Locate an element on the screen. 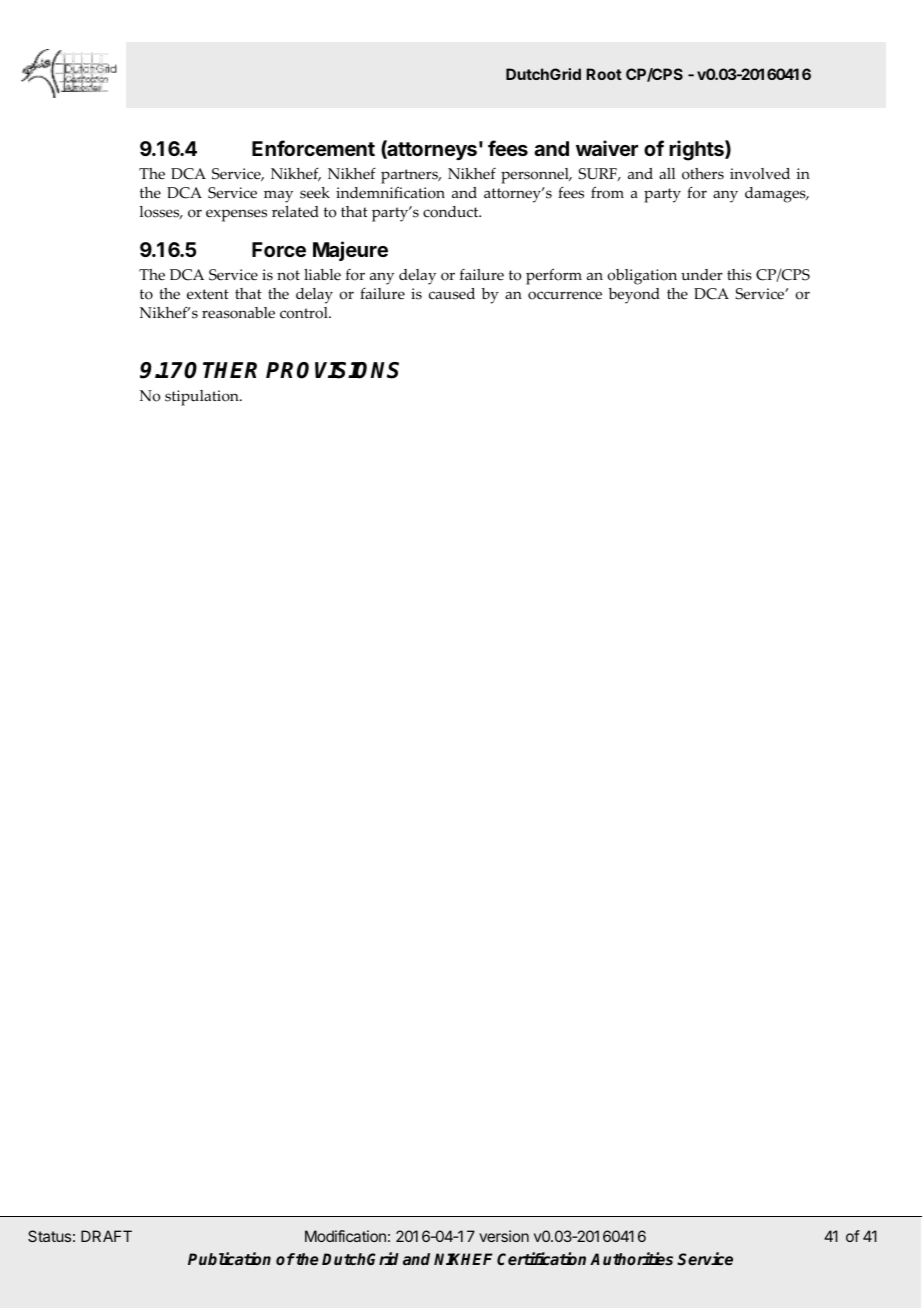 The height and width of the screenshot is (1308, 924). Authorities is located at coordinates (631, 1259).
